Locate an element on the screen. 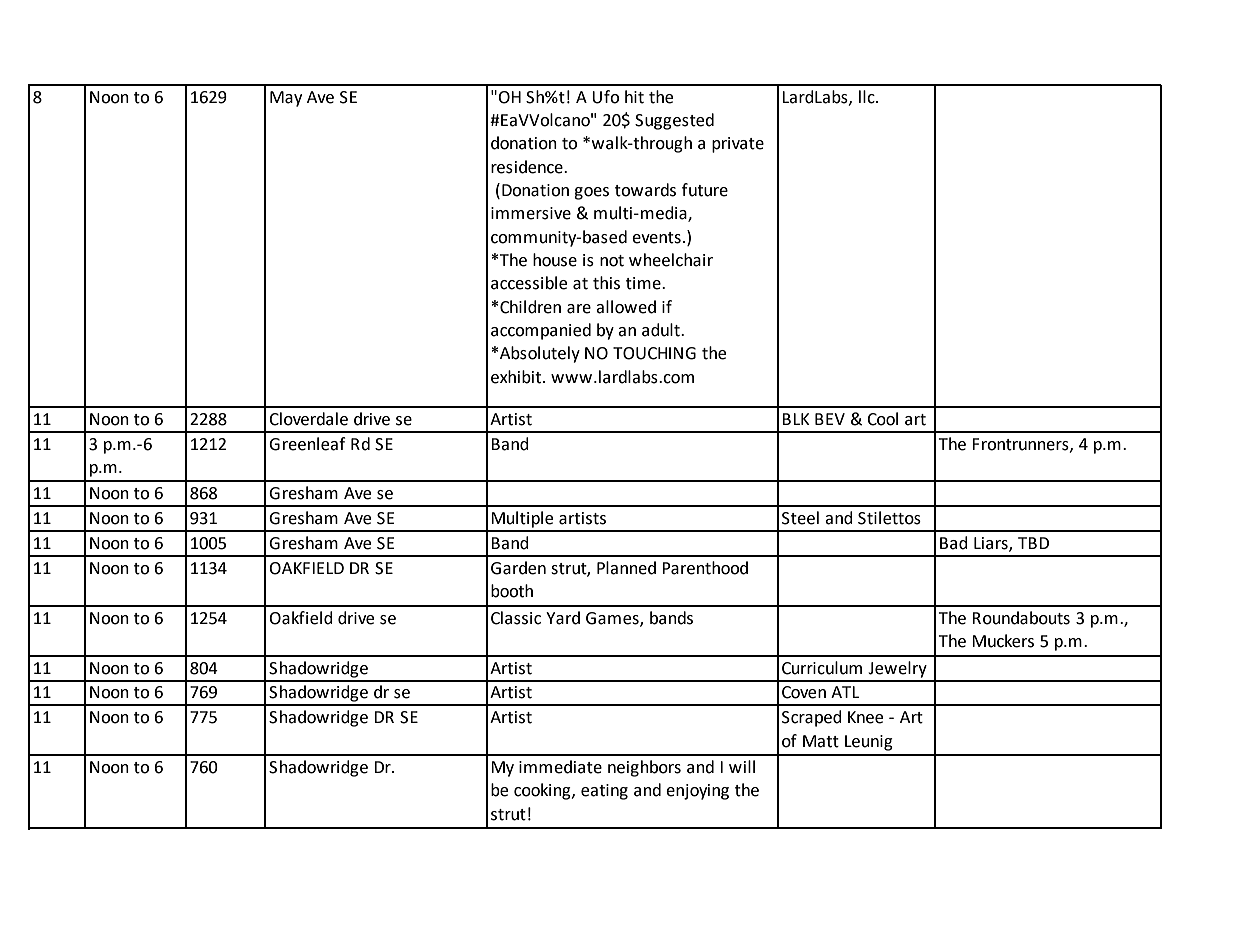 The image size is (1233, 952). Cool is located at coordinates (882, 419).
